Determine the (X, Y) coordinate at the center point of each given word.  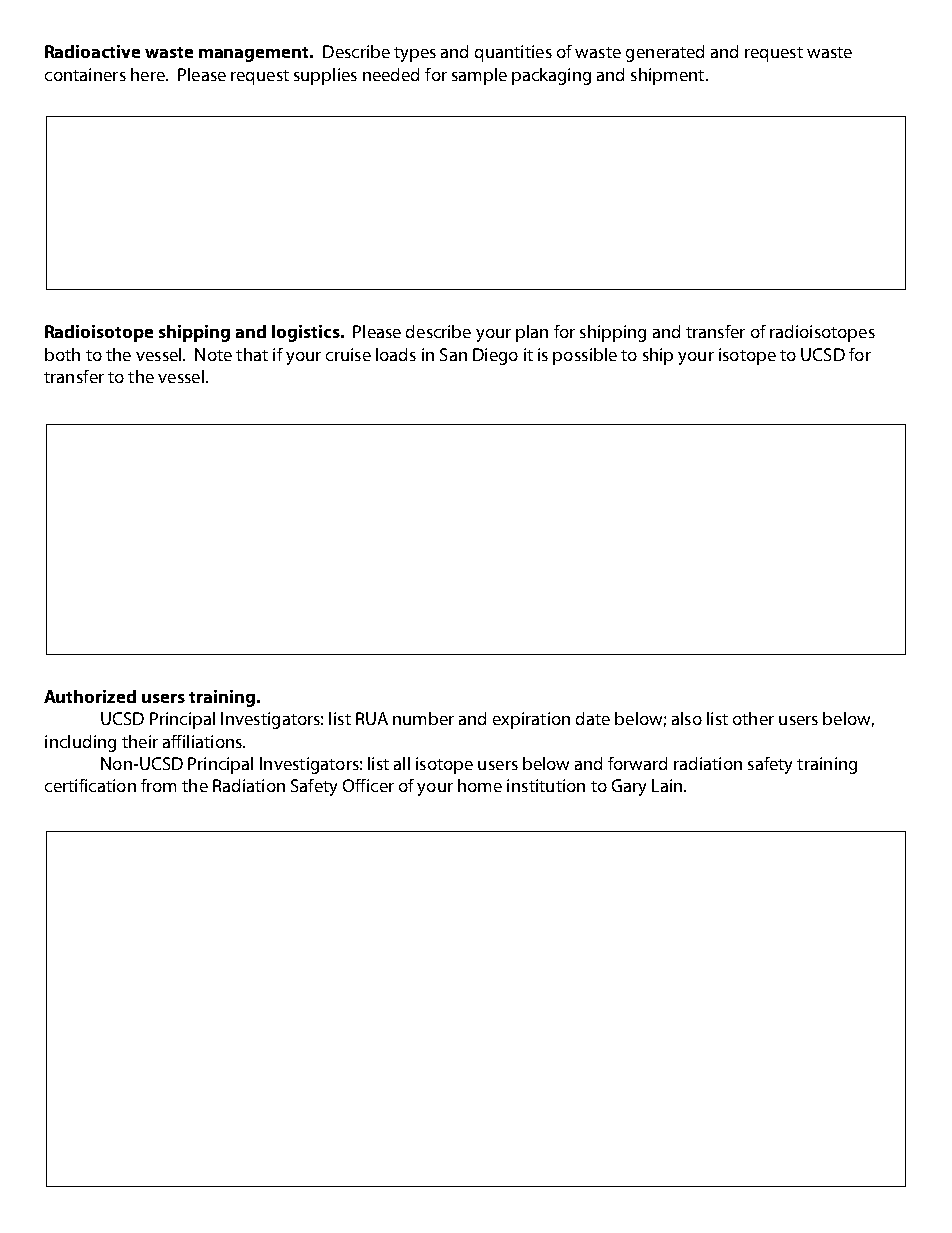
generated (665, 53)
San (453, 354)
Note (213, 354)
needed (391, 74)
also (687, 718)
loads (396, 354)
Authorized (90, 696)
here (149, 74)
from (158, 785)
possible (585, 356)
